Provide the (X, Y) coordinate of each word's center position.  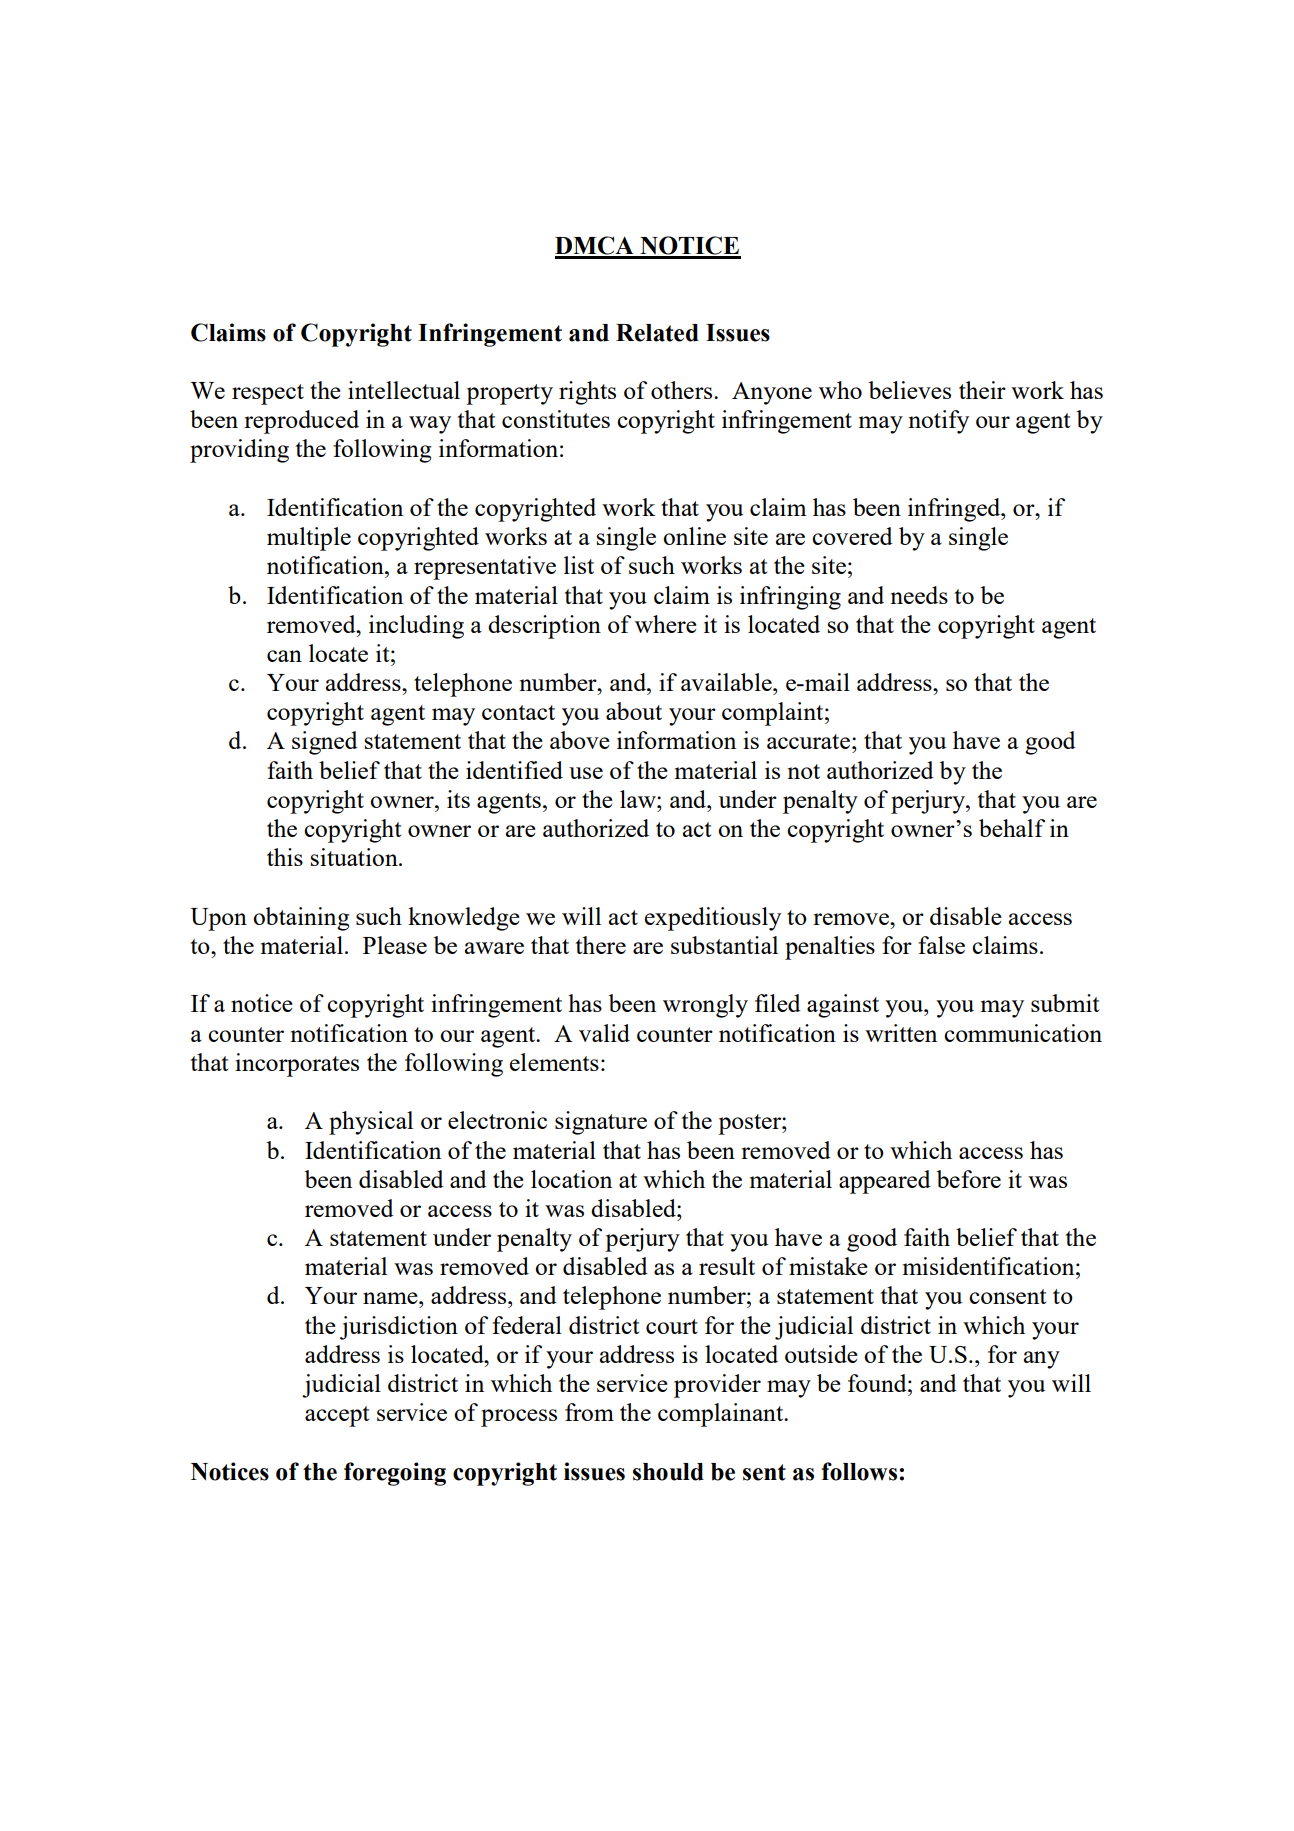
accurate (810, 741)
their (982, 390)
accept (337, 1416)
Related (657, 333)
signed (325, 743)
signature (601, 1123)
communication (1023, 1033)
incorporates (297, 1065)
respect (268, 394)
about (634, 711)
